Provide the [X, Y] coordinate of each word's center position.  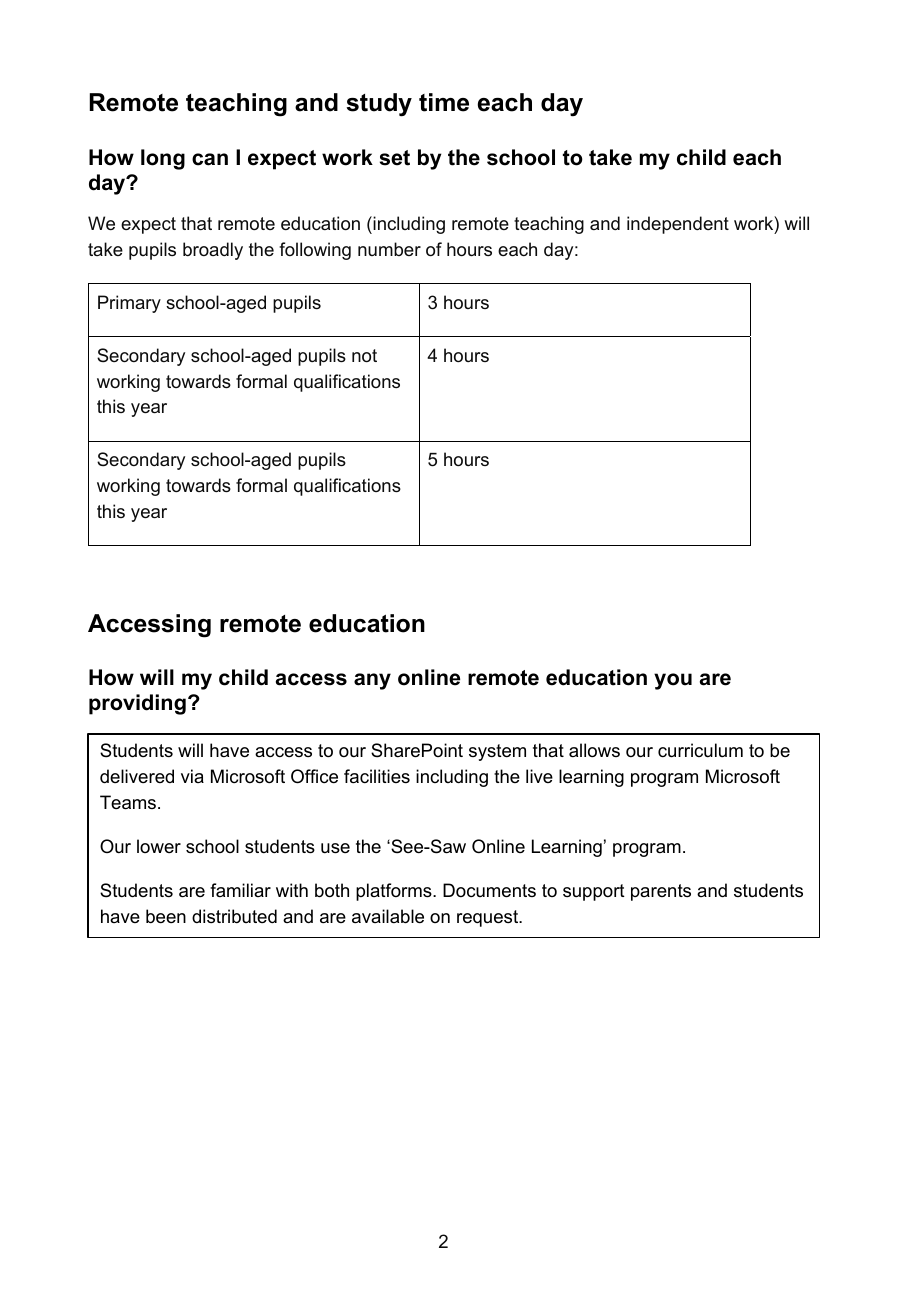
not [364, 355]
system [497, 752]
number [389, 249]
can [210, 159]
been [166, 916]
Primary [129, 304]
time [444, 102]
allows [594, 750]
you [673, 681]
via [192, 776]
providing [137, 704]
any [372, 681]
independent [678, 225]
